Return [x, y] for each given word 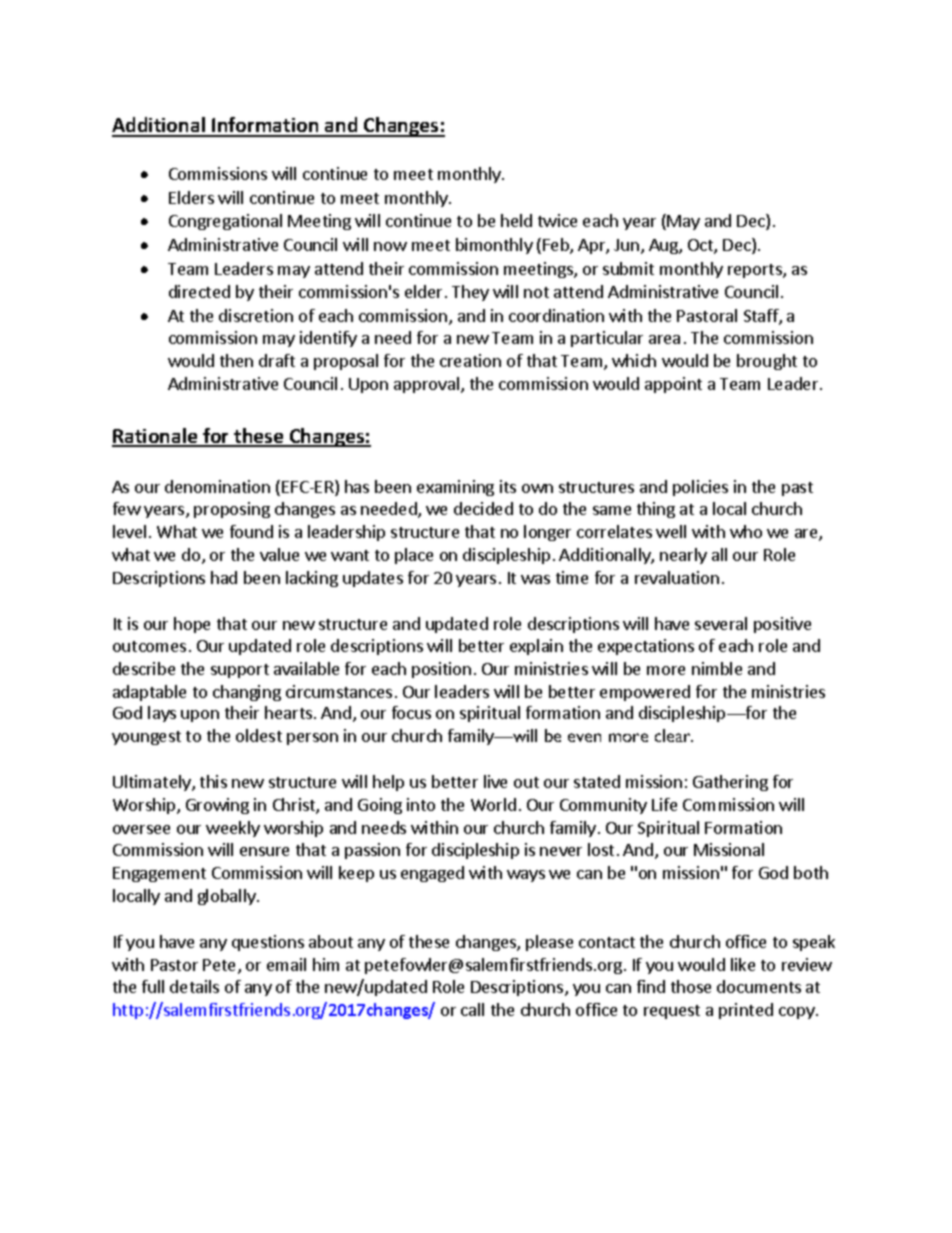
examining [455, 488]
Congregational [225, 222]
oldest [259, 735]
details [194, 986]
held [516, 220]
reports [756, 271]
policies [700, 488]
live [495, 781]
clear [674, 735]
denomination [217, 486]
